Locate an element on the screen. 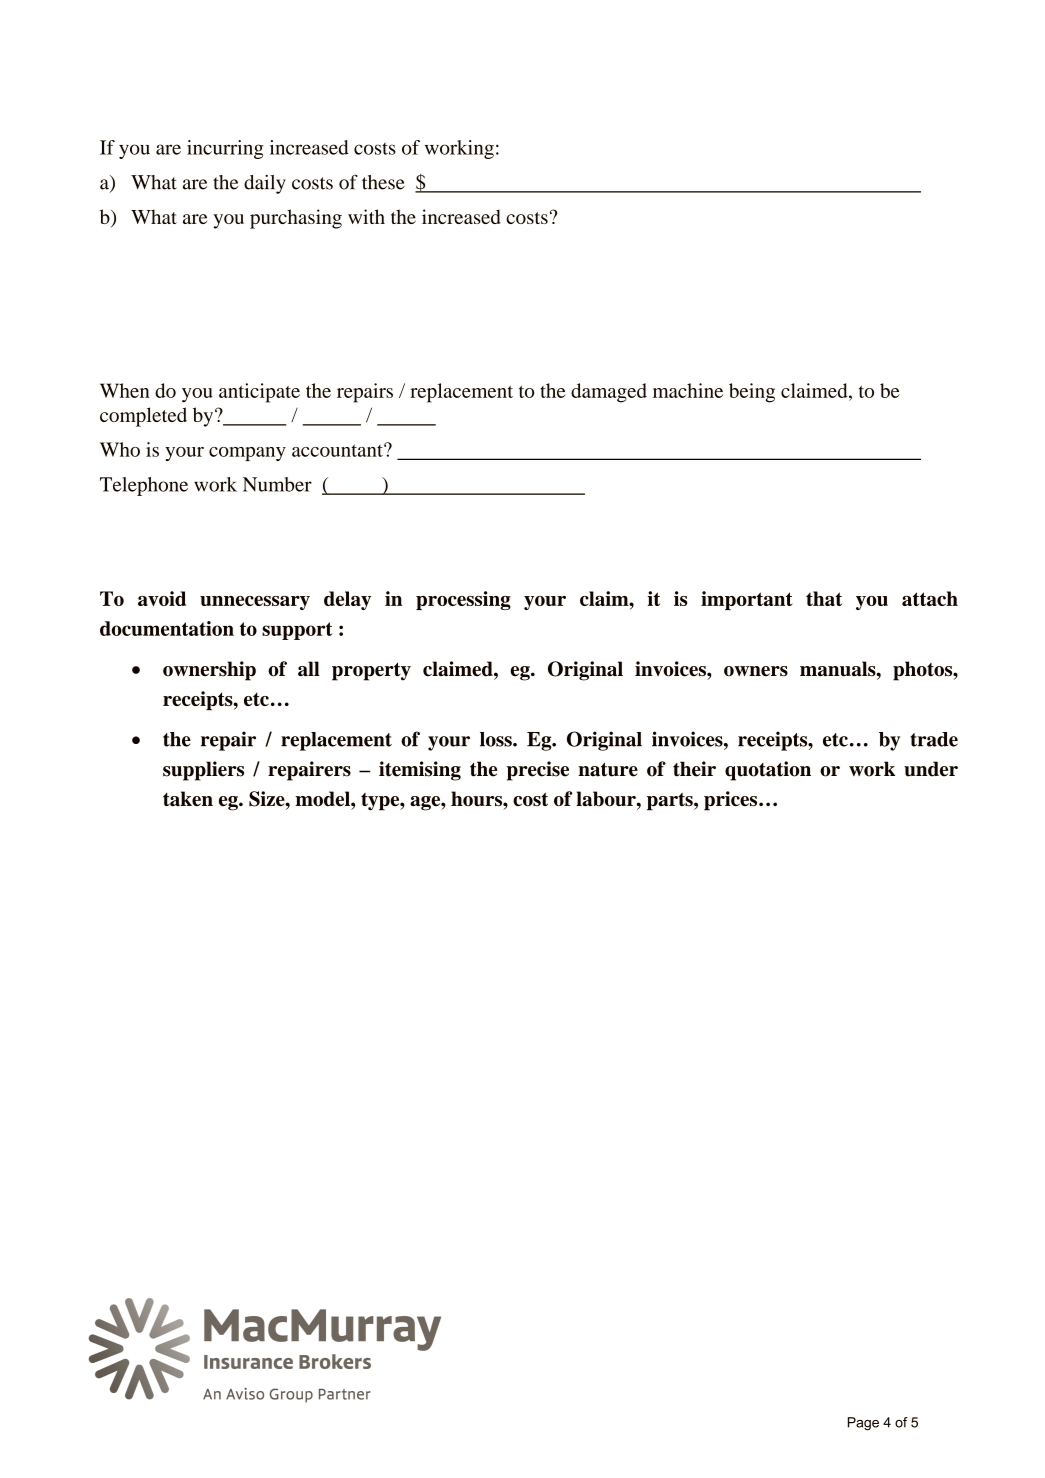 The height and width of the screenshot is (1478, 1045). prices is located at coordinates (732, 801).
